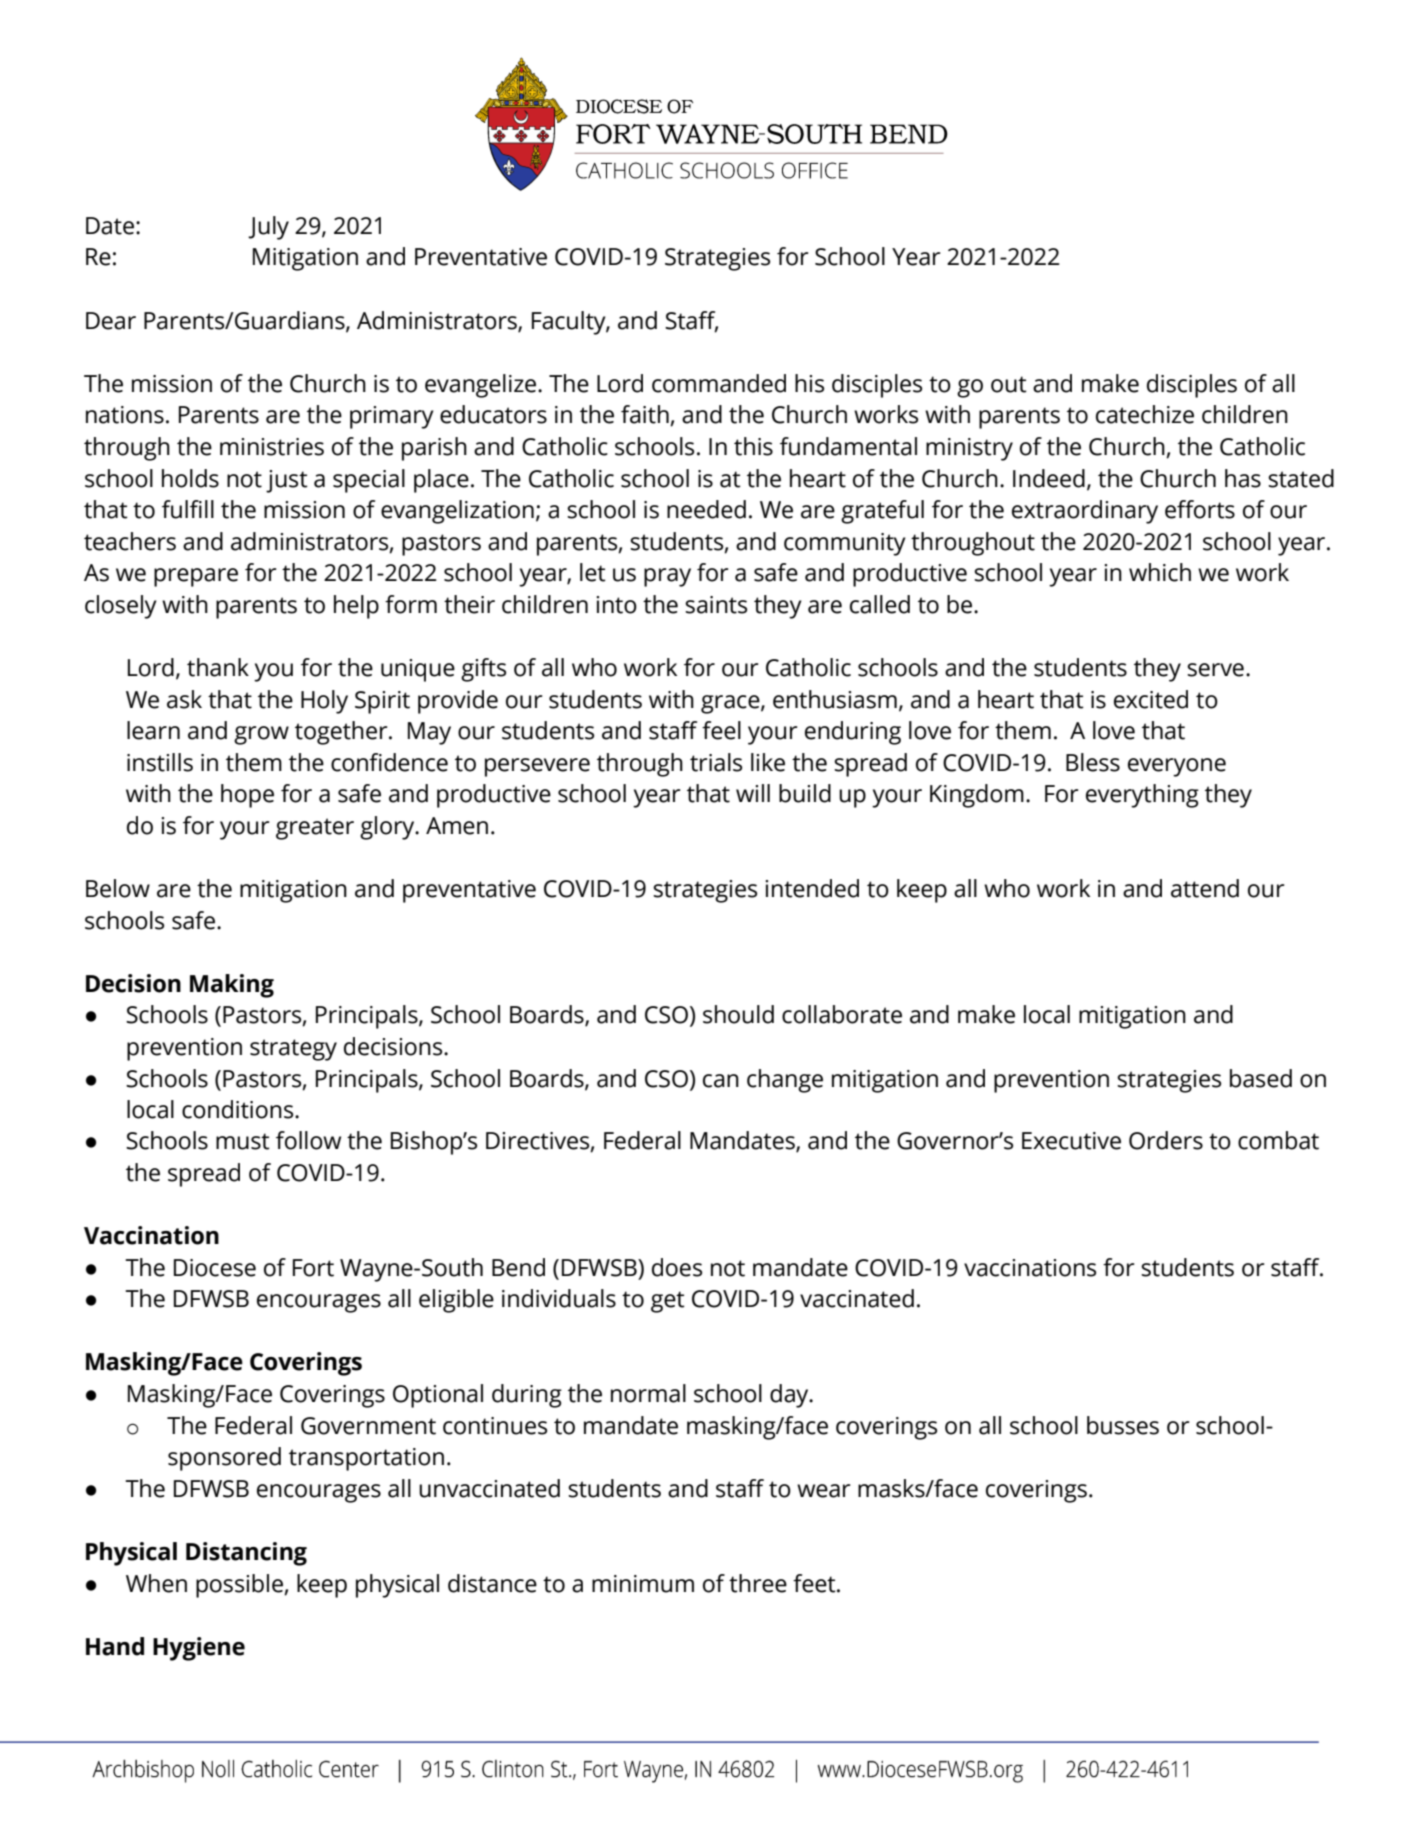 This document has height=1836, width=1419. I want to click on July, so click(268, 228).
